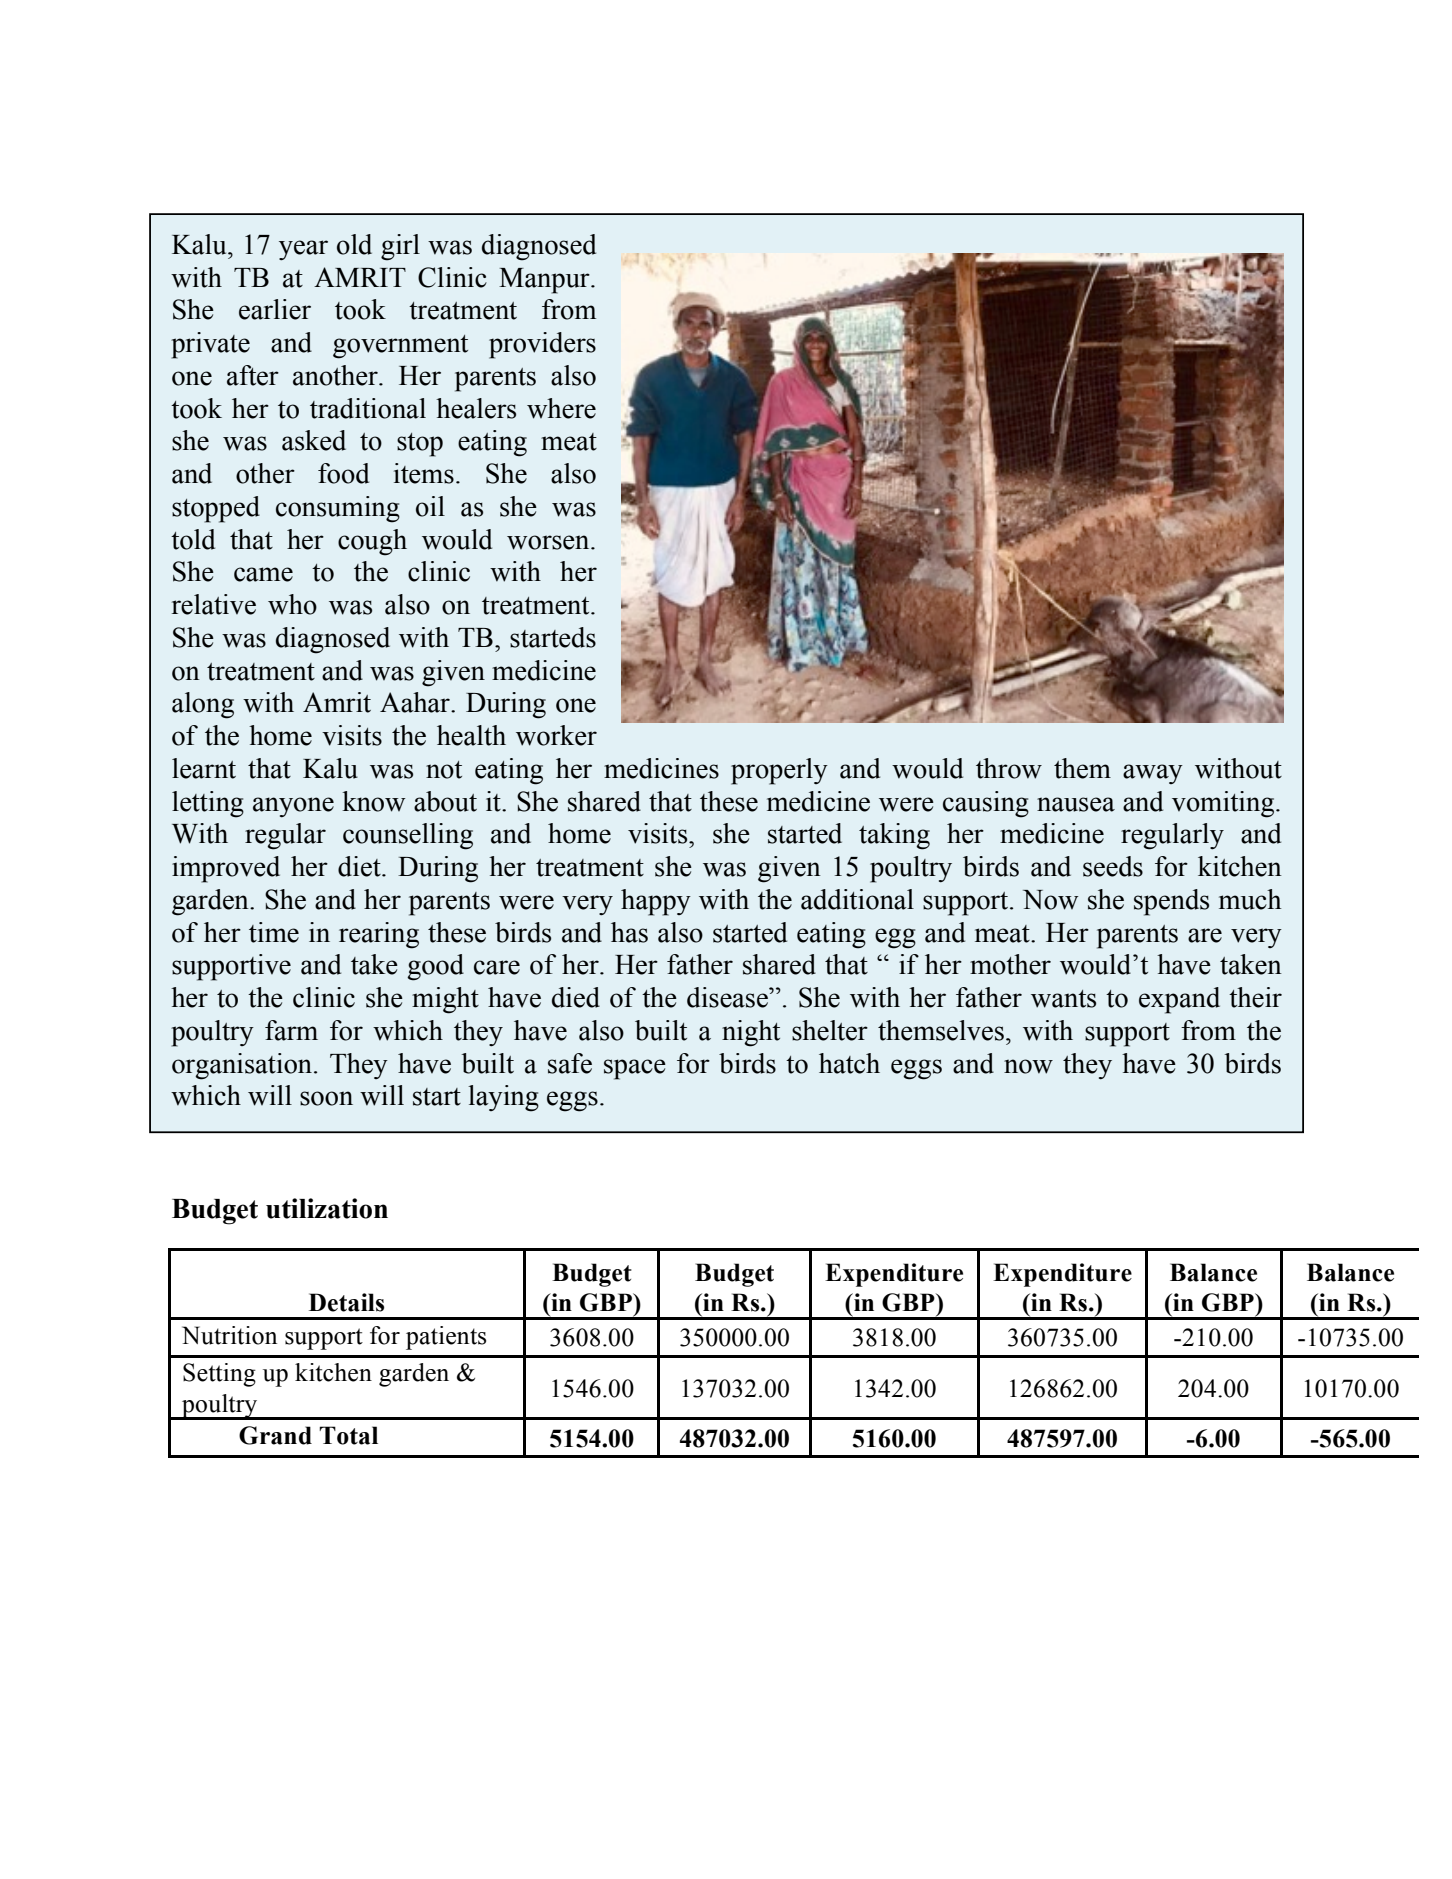 The width and height of the image is (1452, 1879). Describe the element at coordinates (549, 542) in the image. I see `worsen` at that location.
